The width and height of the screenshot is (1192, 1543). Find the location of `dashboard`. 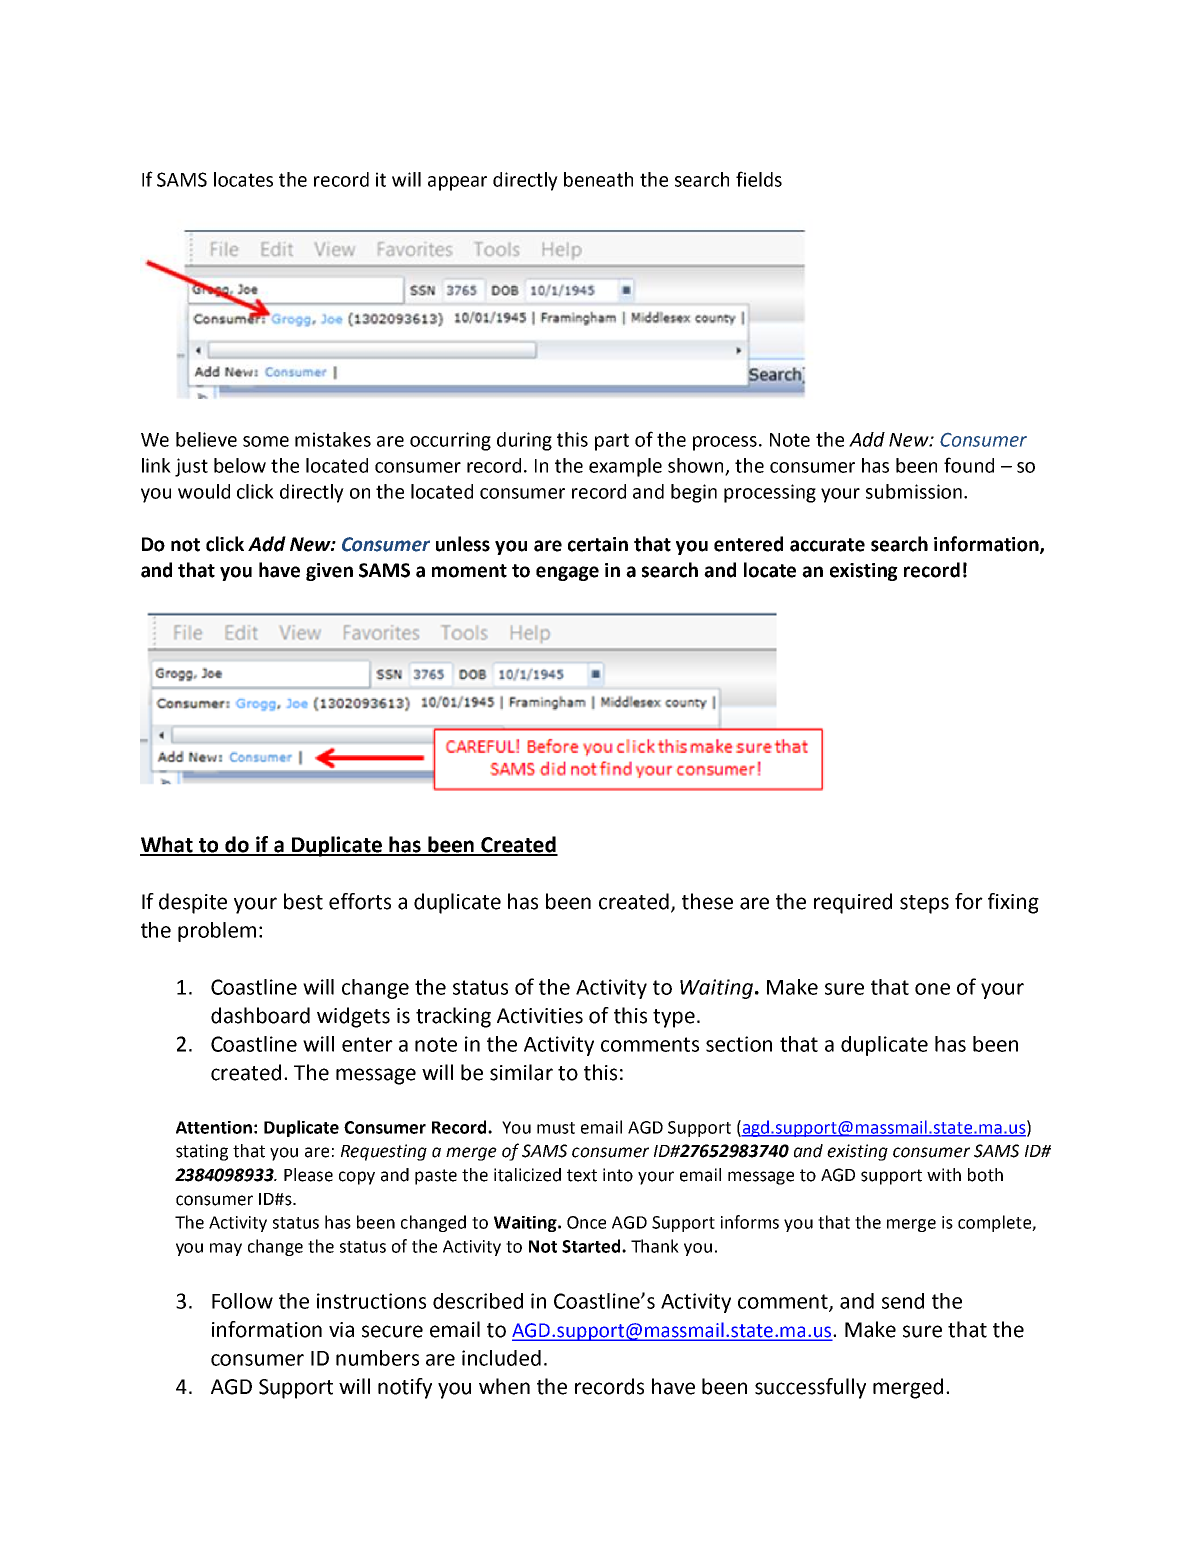

dashboard is located at coordinates (260, 1015).
